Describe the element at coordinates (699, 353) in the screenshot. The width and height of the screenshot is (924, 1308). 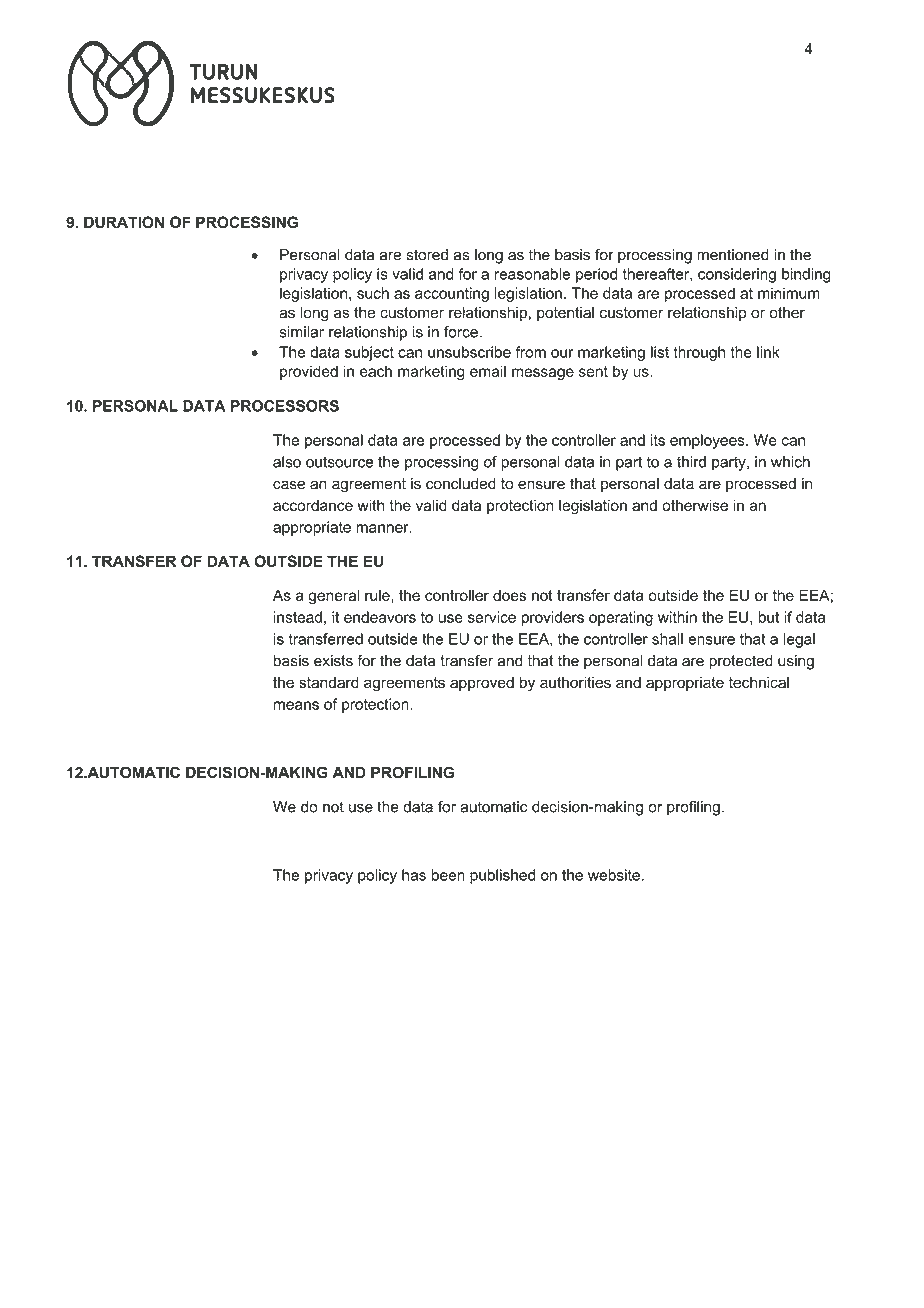
I see `through` at that location.
